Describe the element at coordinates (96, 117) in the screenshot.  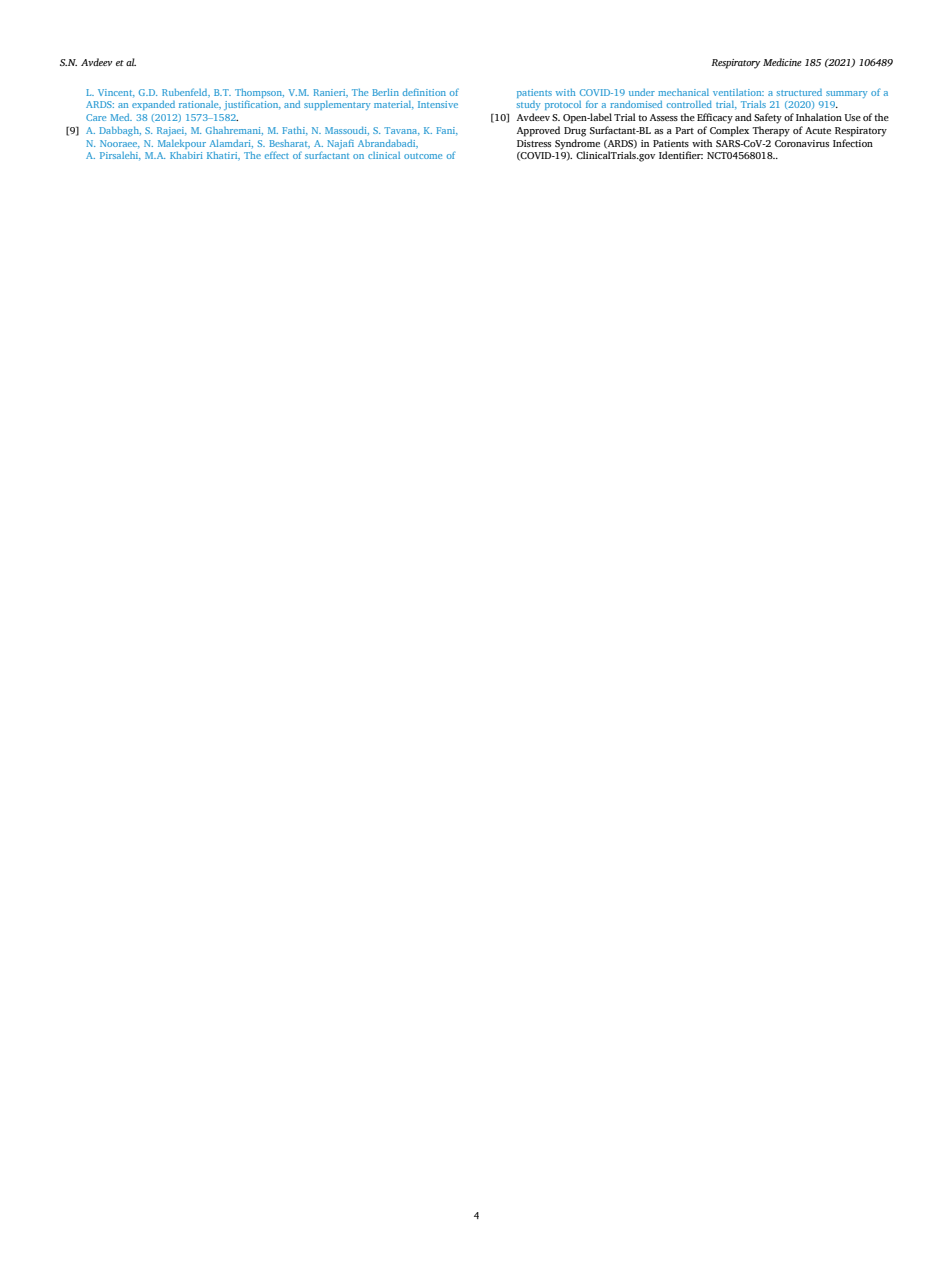
I see `Care` at that location.
